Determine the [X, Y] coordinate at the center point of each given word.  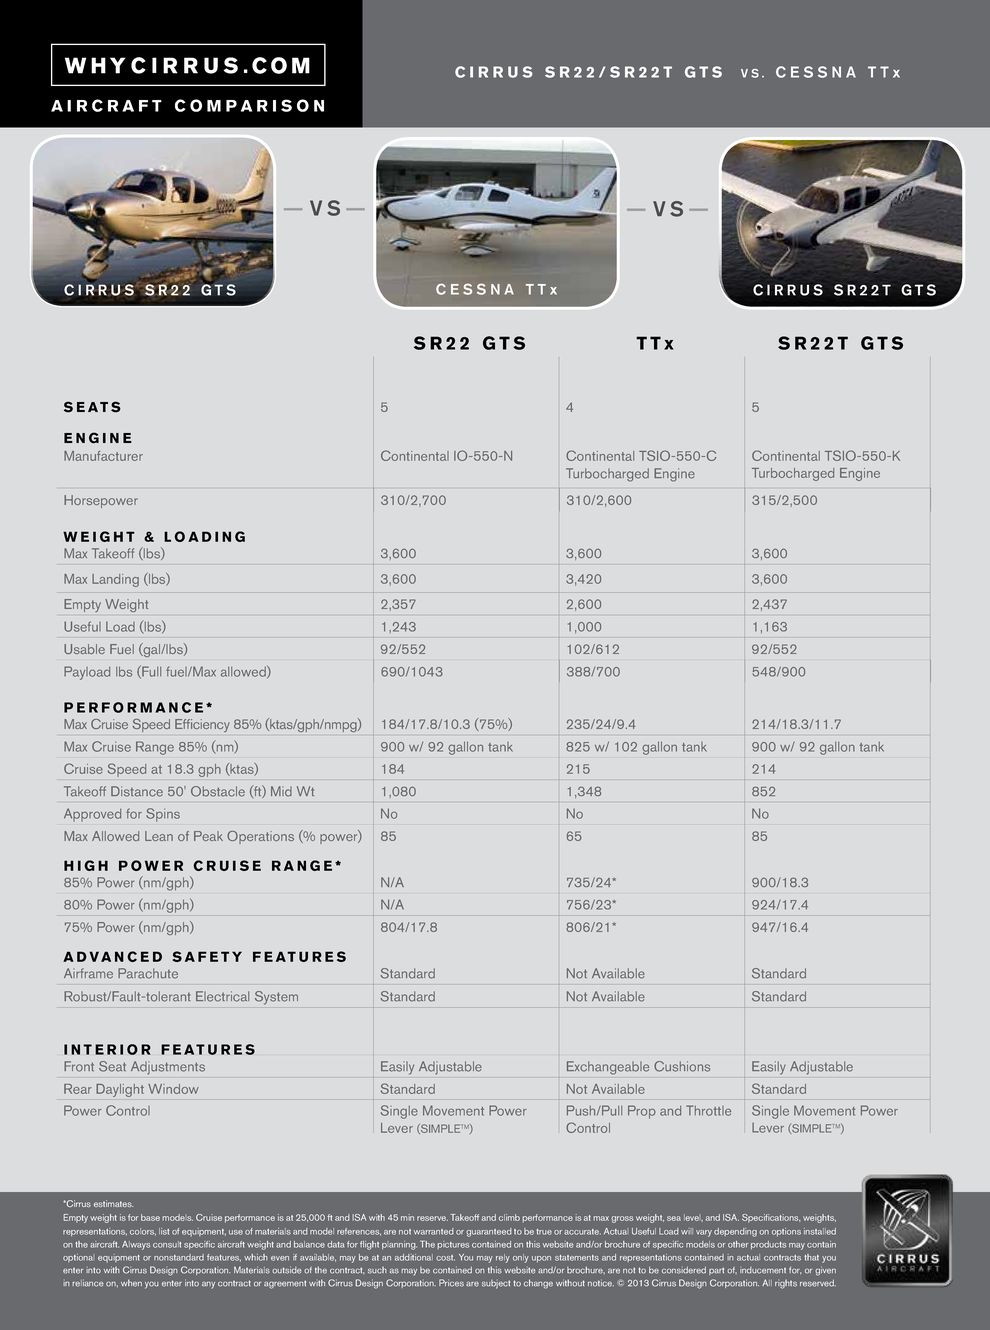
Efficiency [202, 725]
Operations [260, 837]
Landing [115, 580]
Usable [84, 649]
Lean [159, 836]
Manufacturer [103, 456]
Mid [281, 791]
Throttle [708, 1110]
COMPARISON [249, 105]
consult [167, 1244]
